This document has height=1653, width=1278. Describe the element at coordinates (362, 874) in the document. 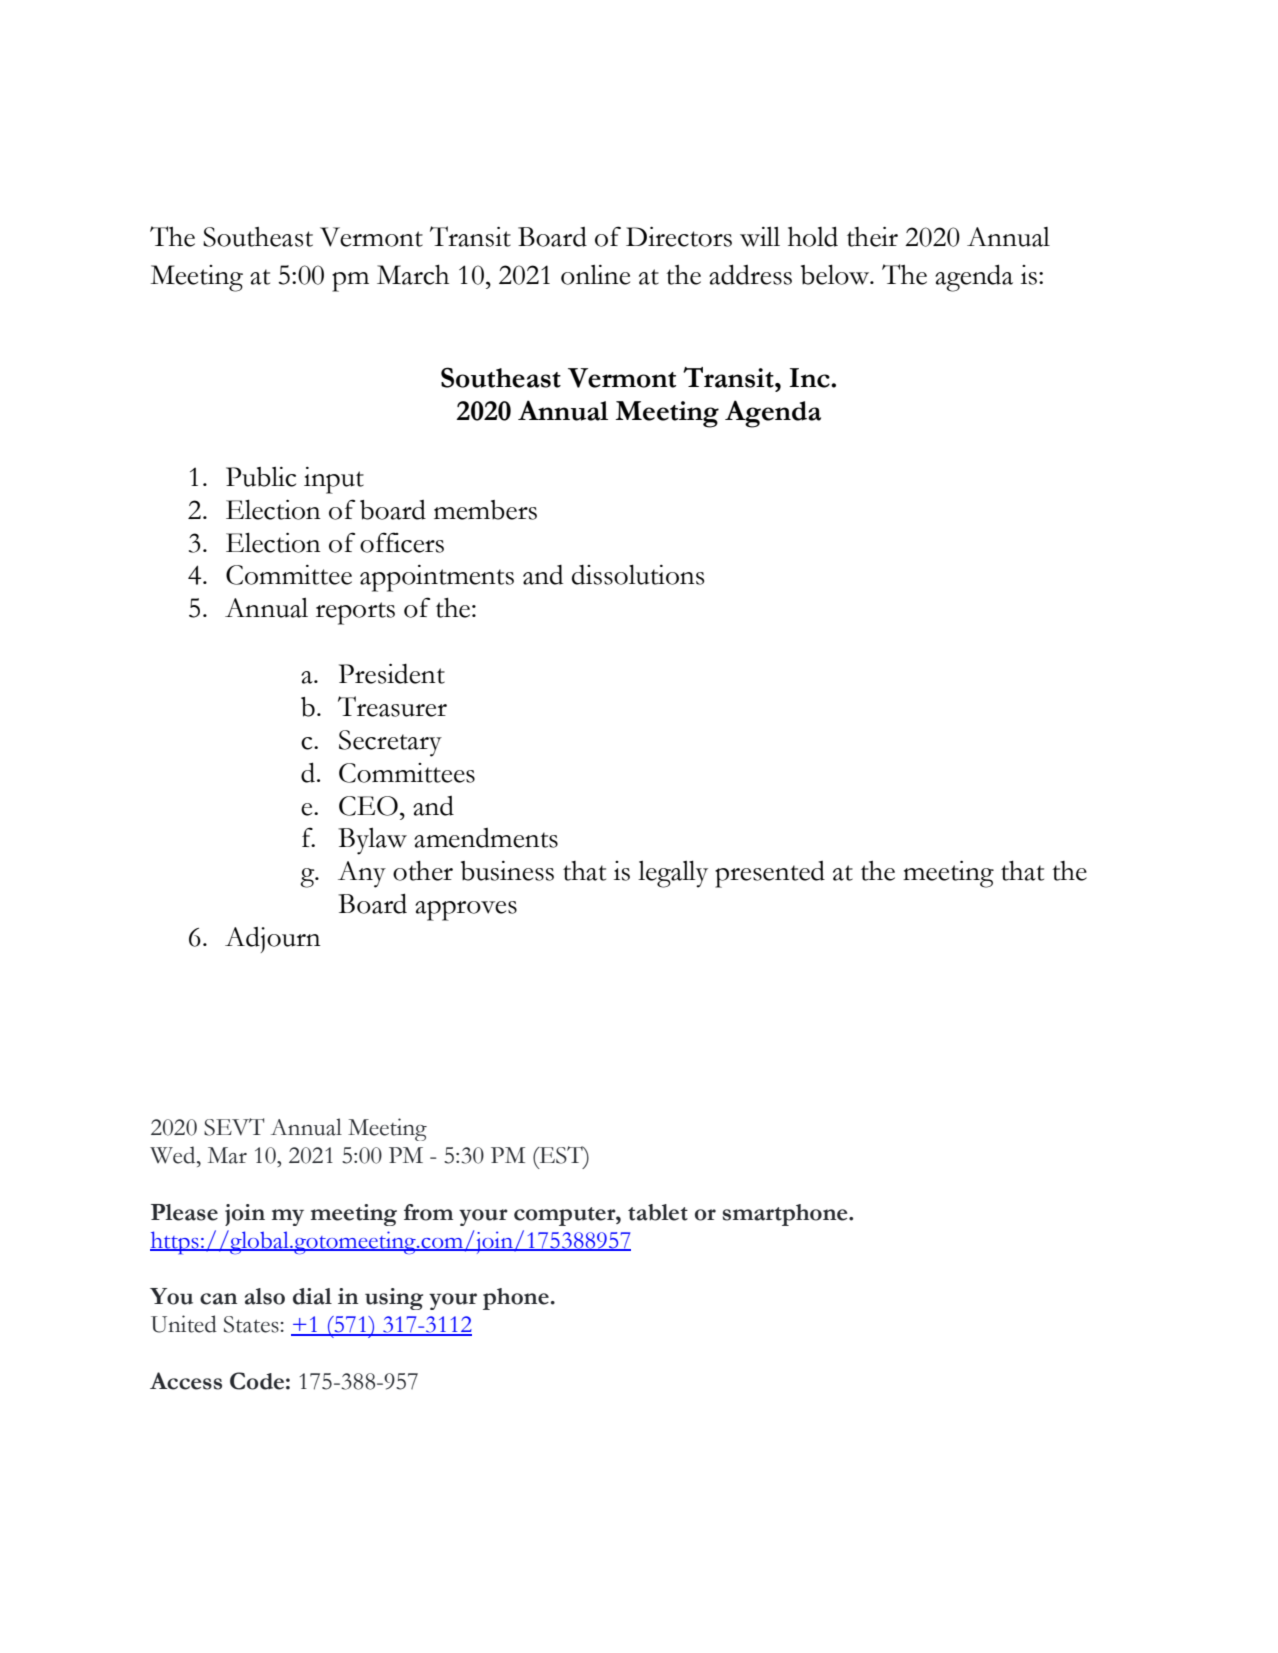

I see `Any` at that location.
